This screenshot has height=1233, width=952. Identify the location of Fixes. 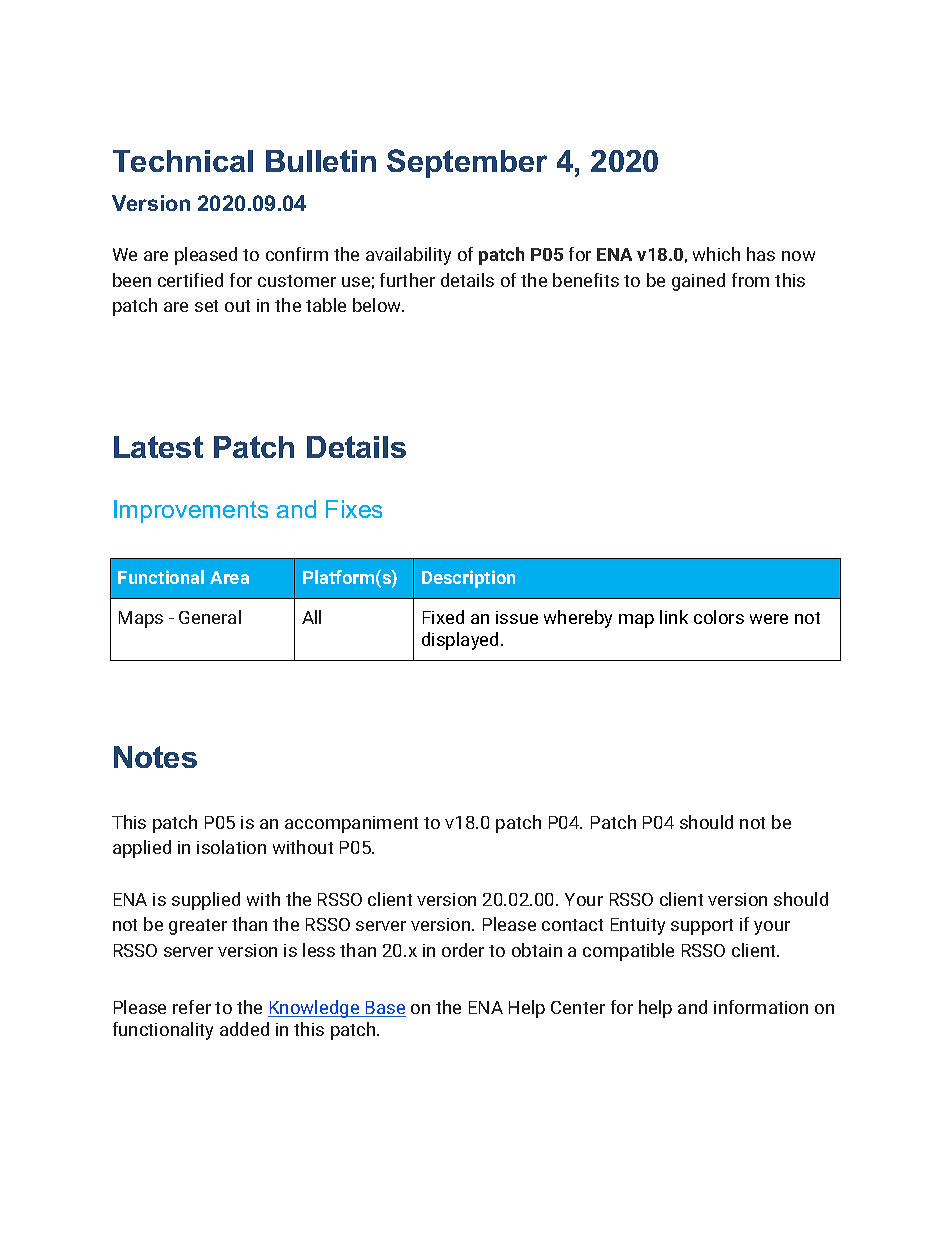
(354, 509).
